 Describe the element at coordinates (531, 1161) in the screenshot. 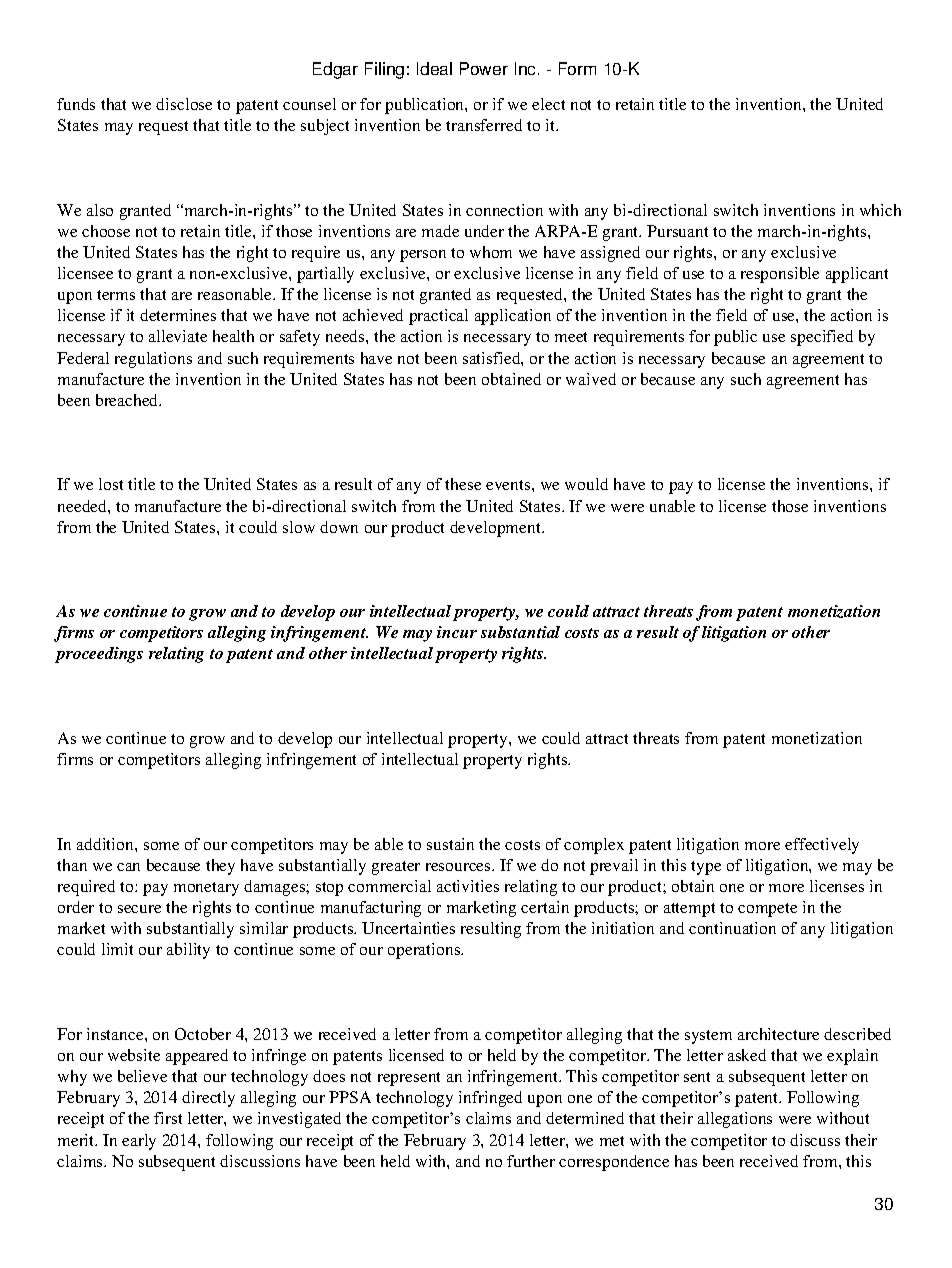

I see `further` at that location.
